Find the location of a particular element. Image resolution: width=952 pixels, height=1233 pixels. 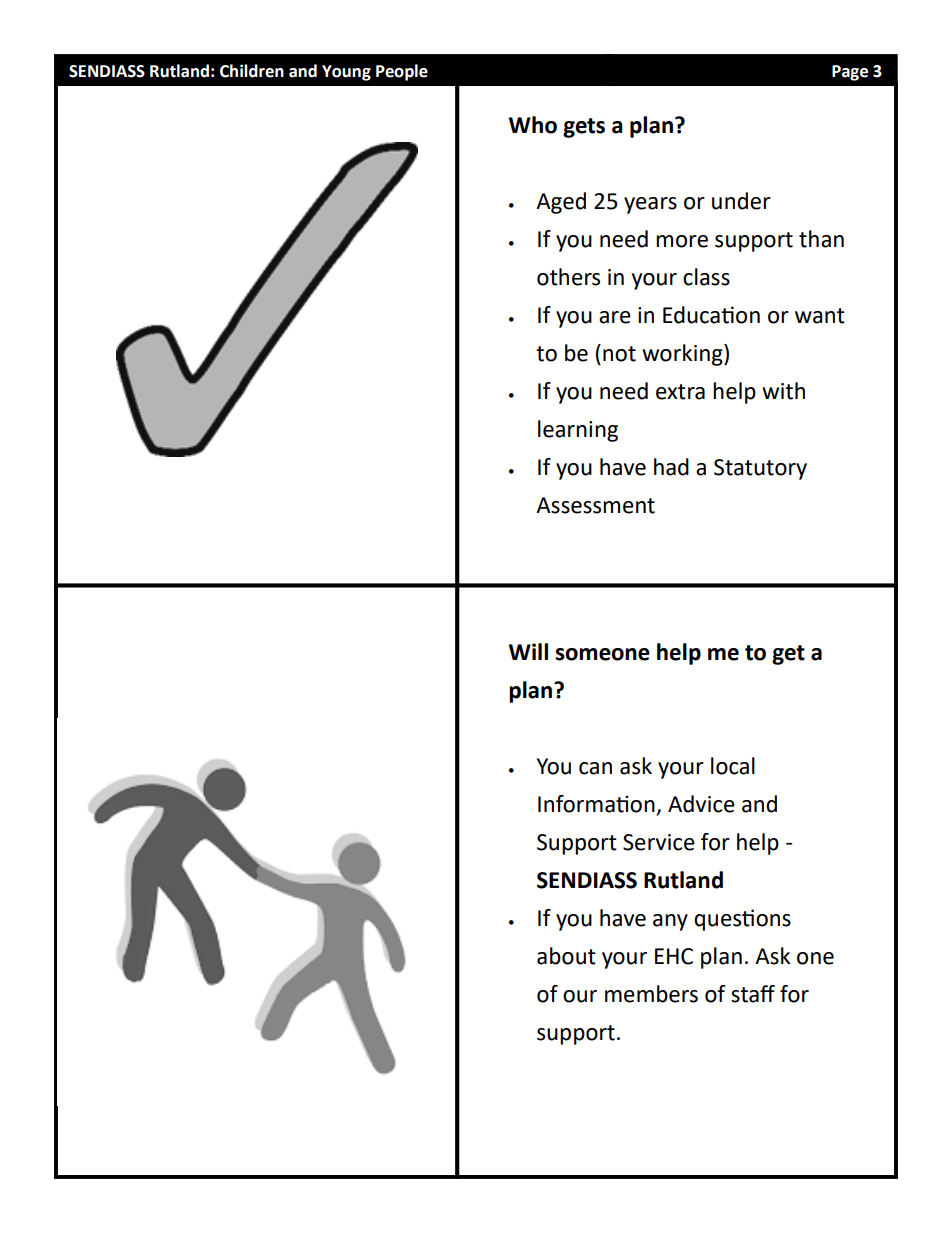

Statutory is located at coordinates (760, 469).
